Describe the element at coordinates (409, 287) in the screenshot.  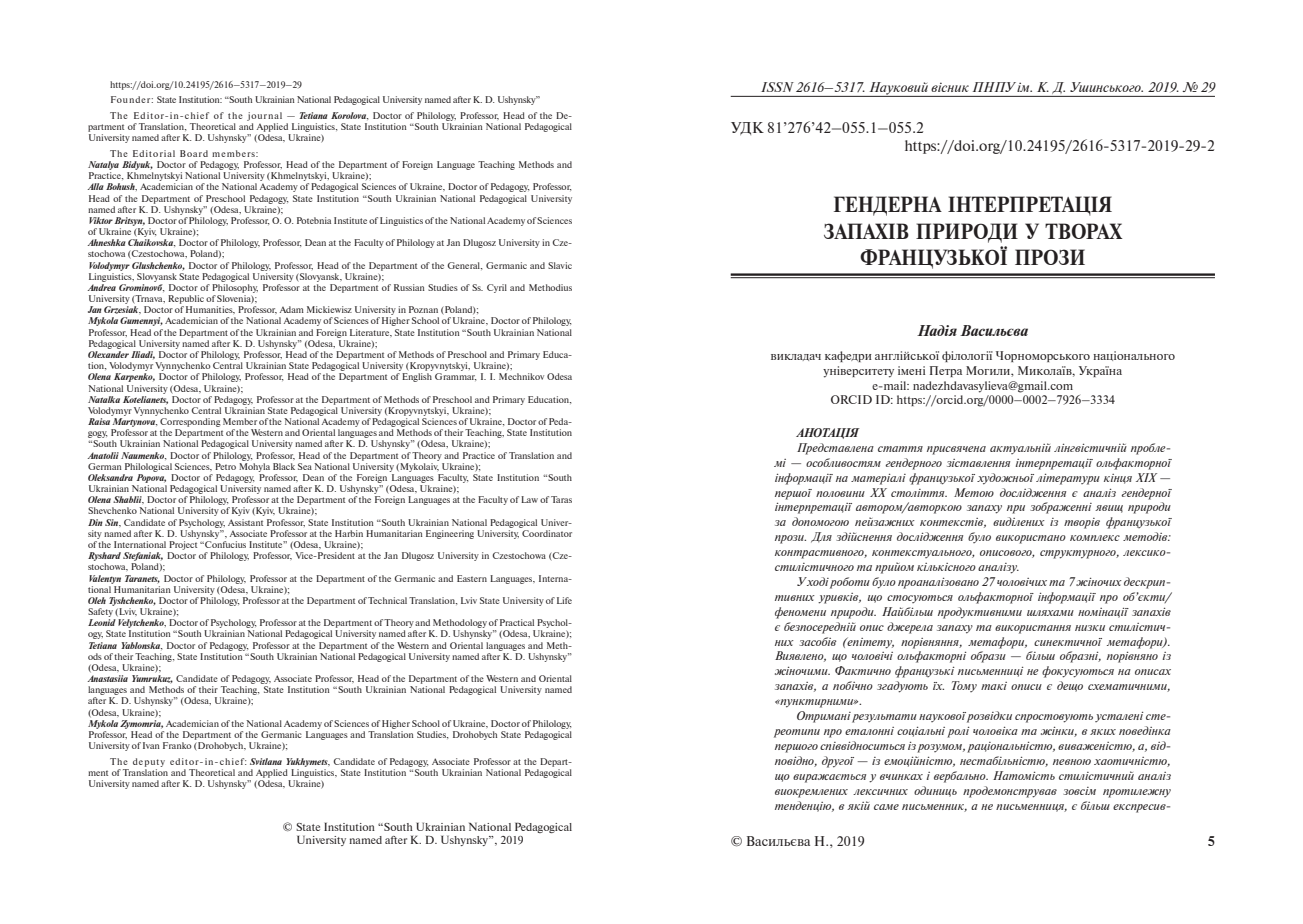
I see `Russian` at that location.
